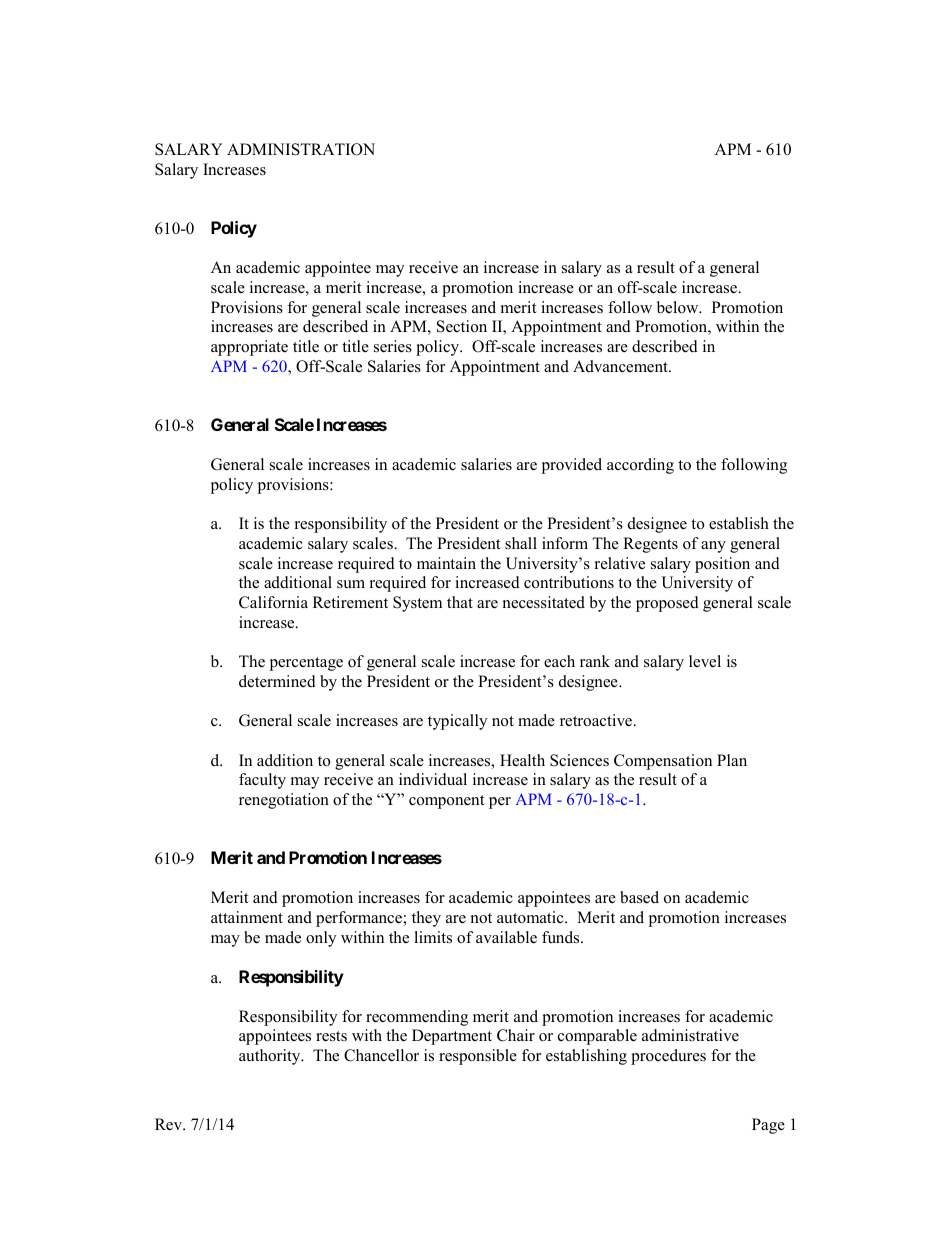  Describe the element at coordinates (301, 149) in the screenshot. I see `ADMINISTRATION` at that location.
